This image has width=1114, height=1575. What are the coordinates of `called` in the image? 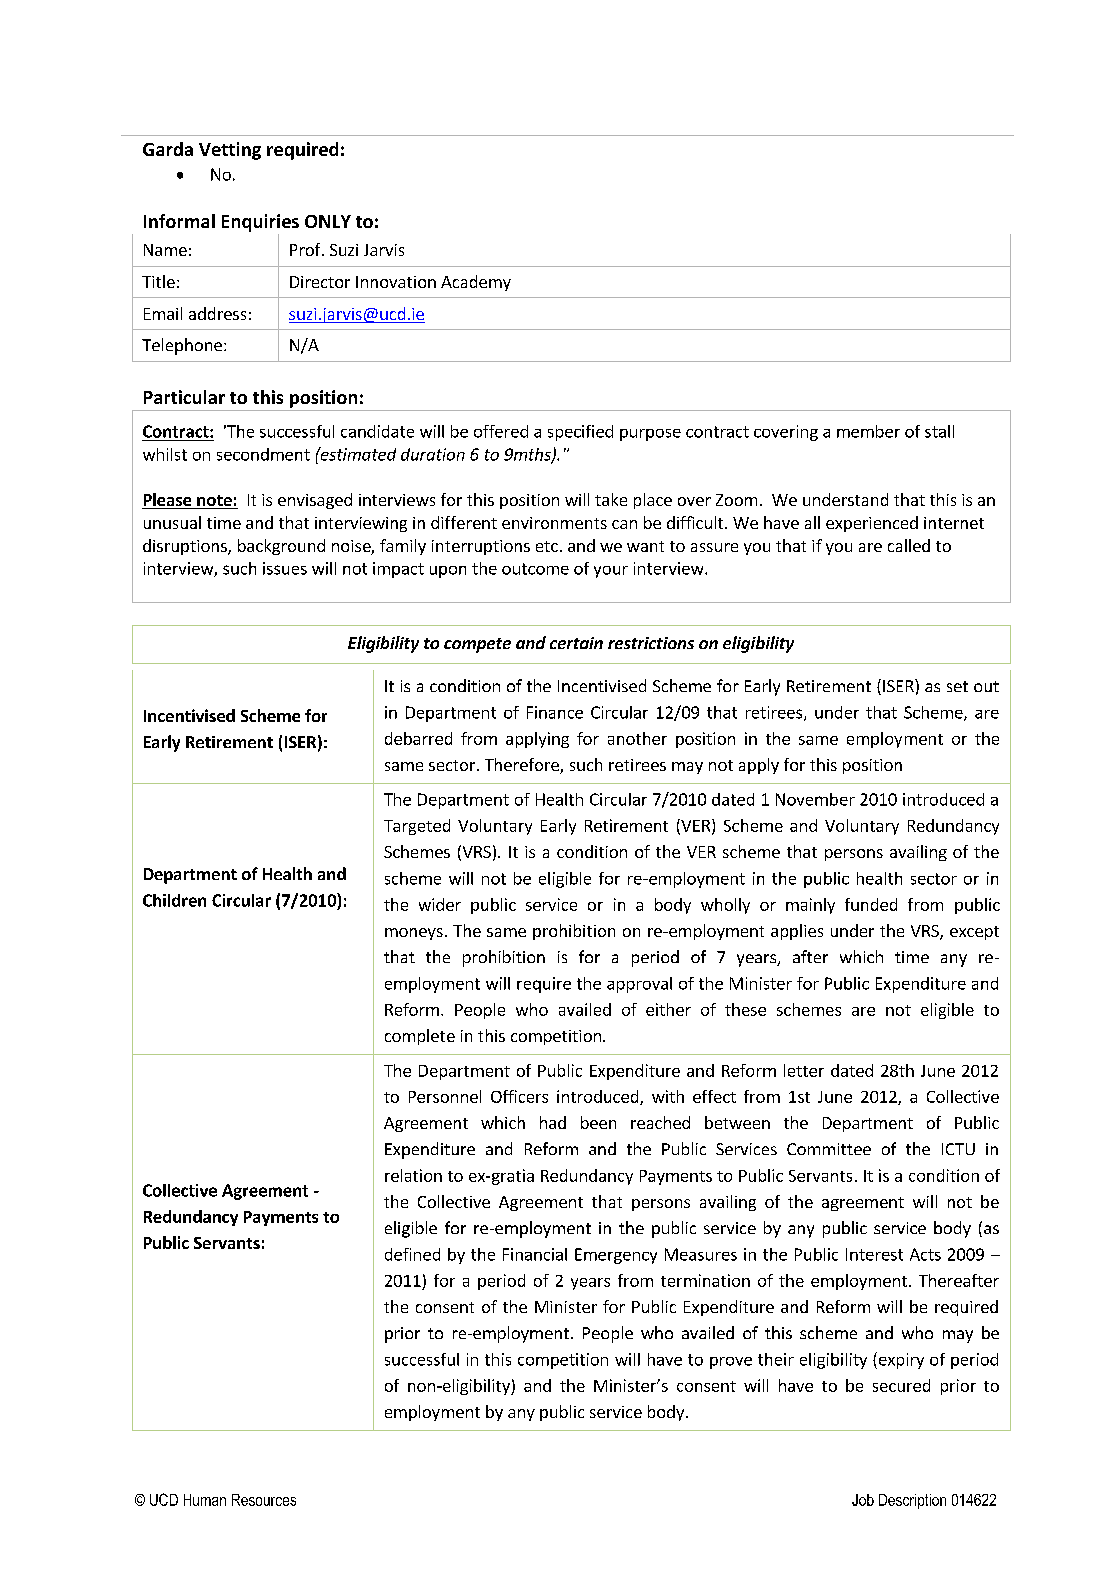 It's located at (909, 545).
